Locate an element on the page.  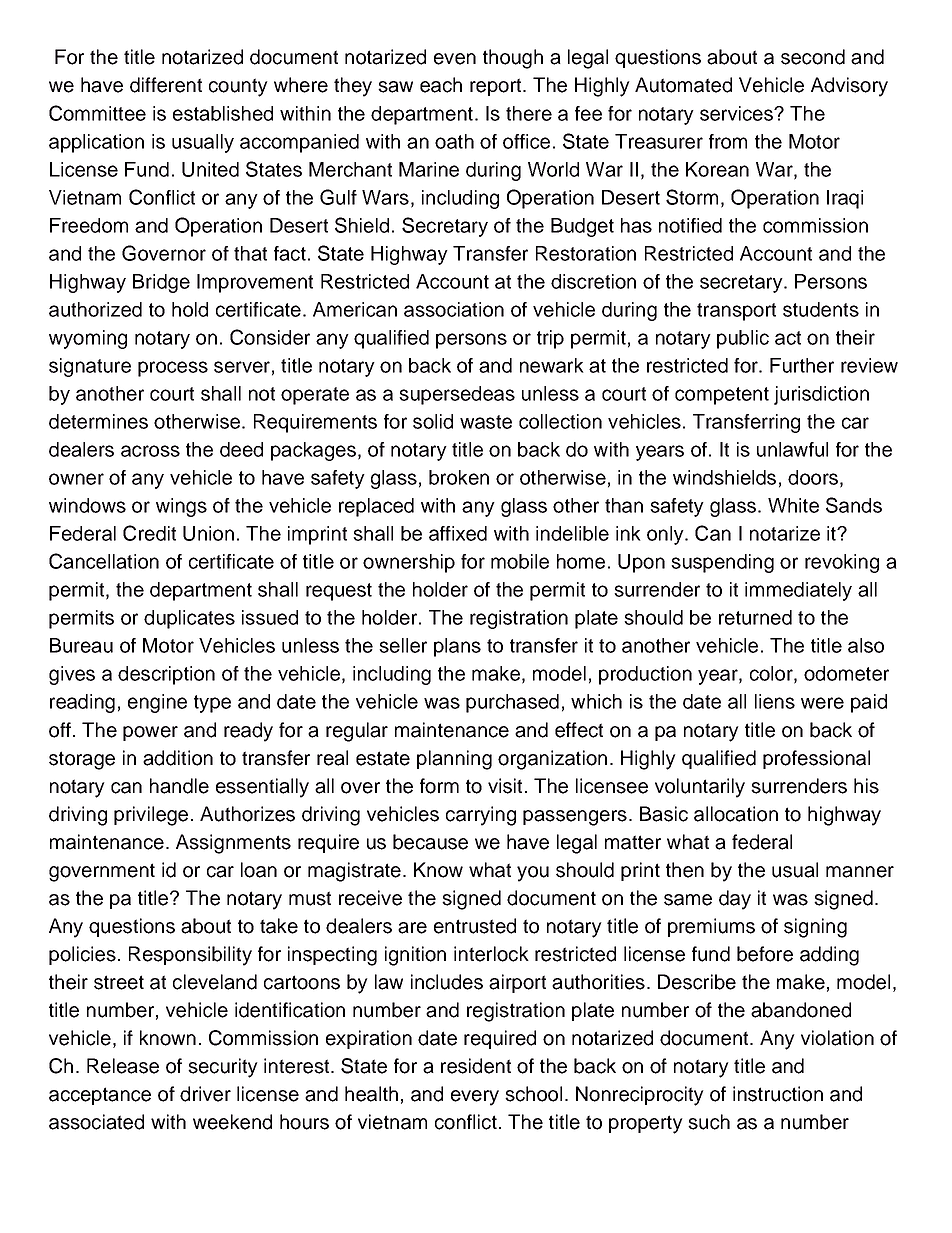
privilege is located at coordinates (151, 816).
